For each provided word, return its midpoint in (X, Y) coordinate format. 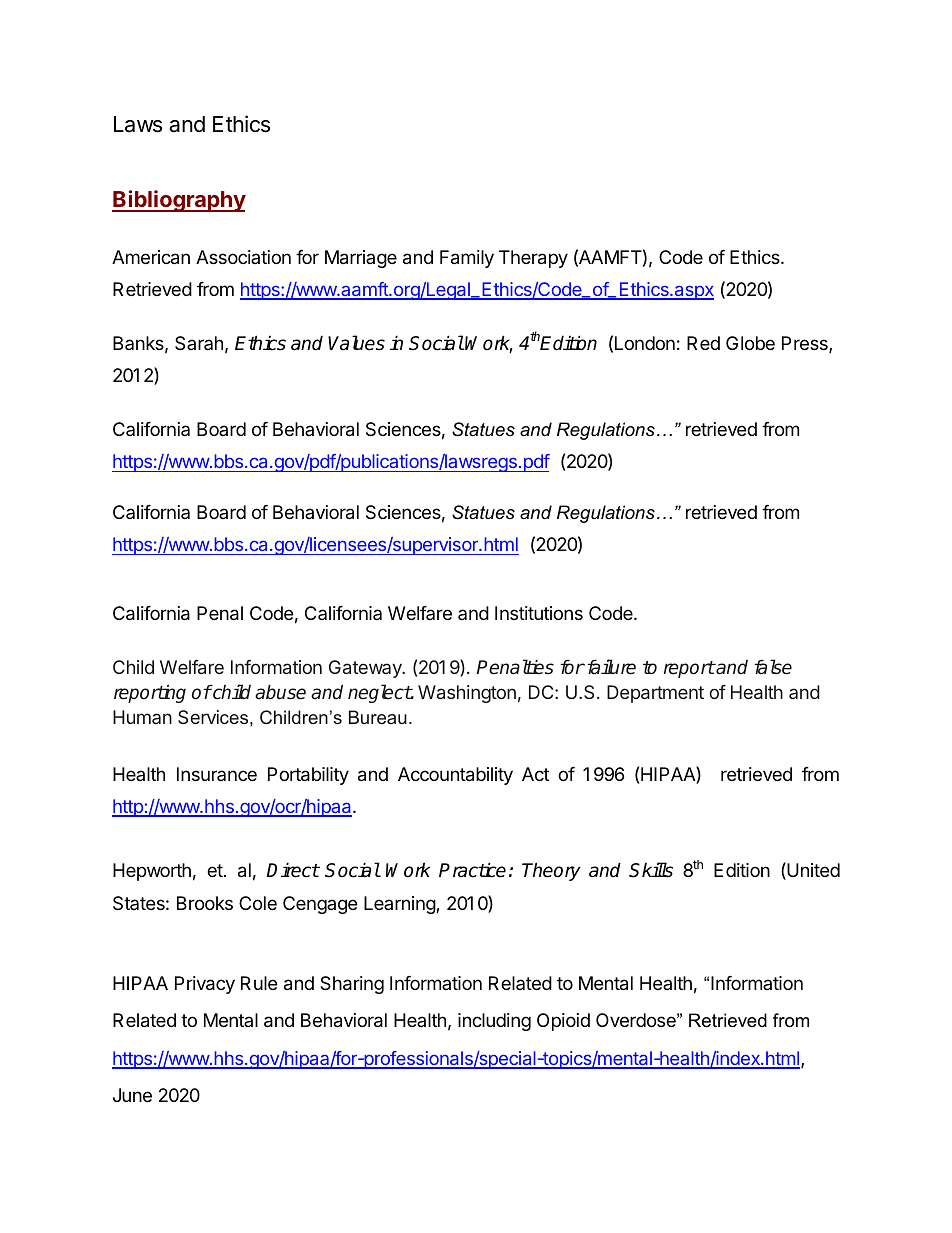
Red (703, 343)
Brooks (205, 903)
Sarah (199, 343)
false (773, 667)
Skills (651, 870)
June (132, 1095)
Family (467, 259)
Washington (467, 694)
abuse (280, 692)
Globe (750, 343)
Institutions (539, 613)
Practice (472, 870)
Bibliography (179, 201)
